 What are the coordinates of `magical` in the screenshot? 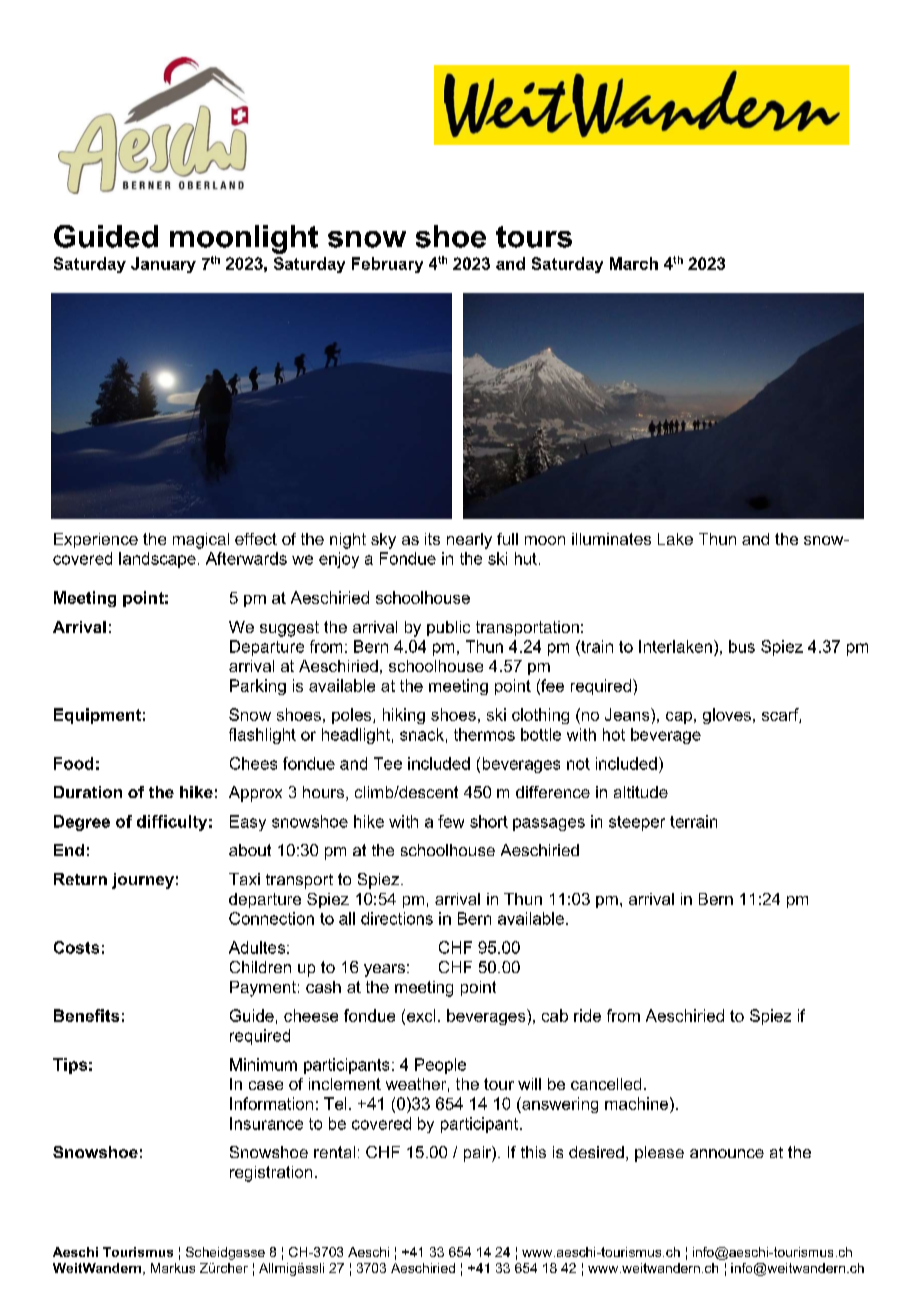 It's located at (201, 541).
